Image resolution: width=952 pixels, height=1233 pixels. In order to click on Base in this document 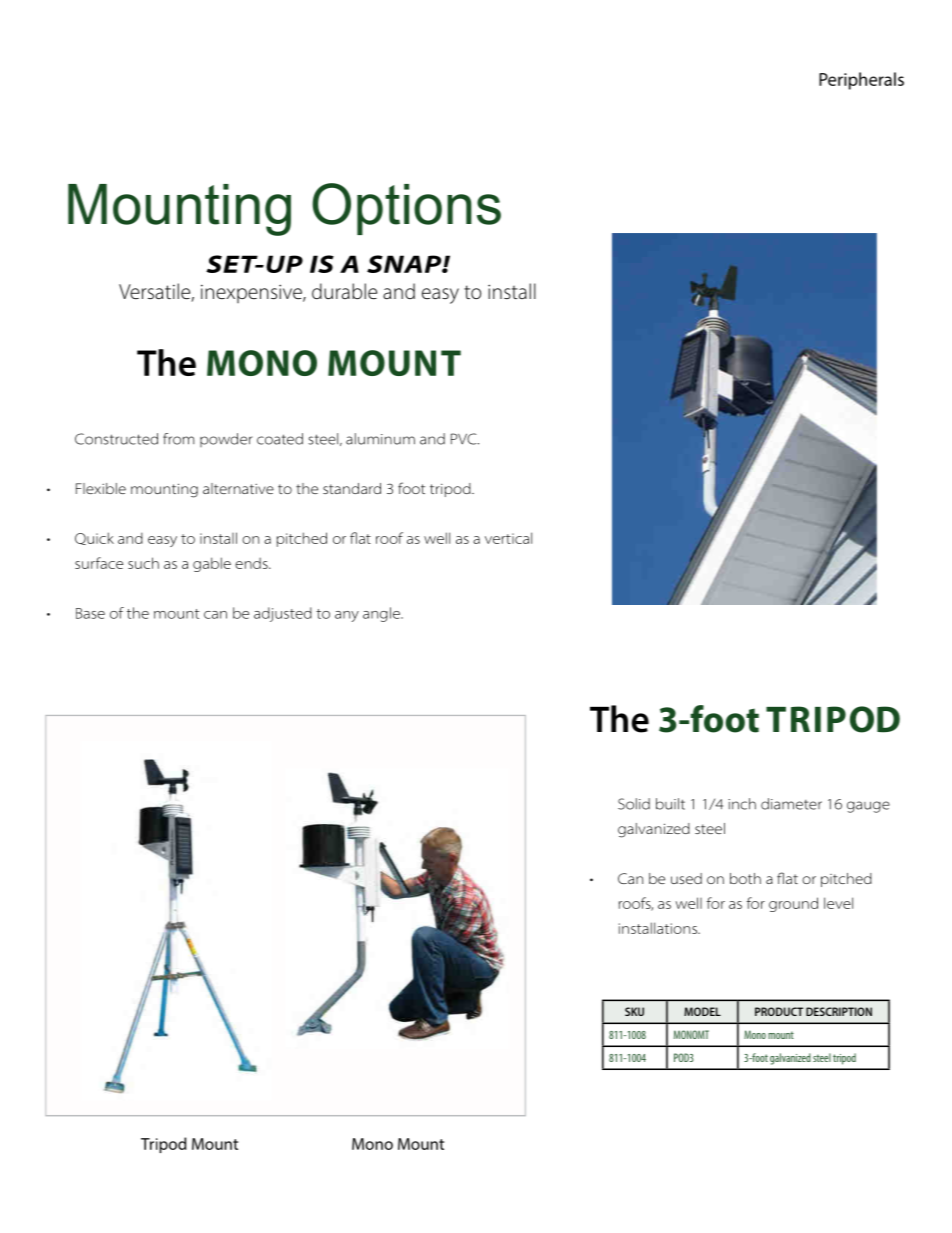, I will do `click(90, 613)`.
